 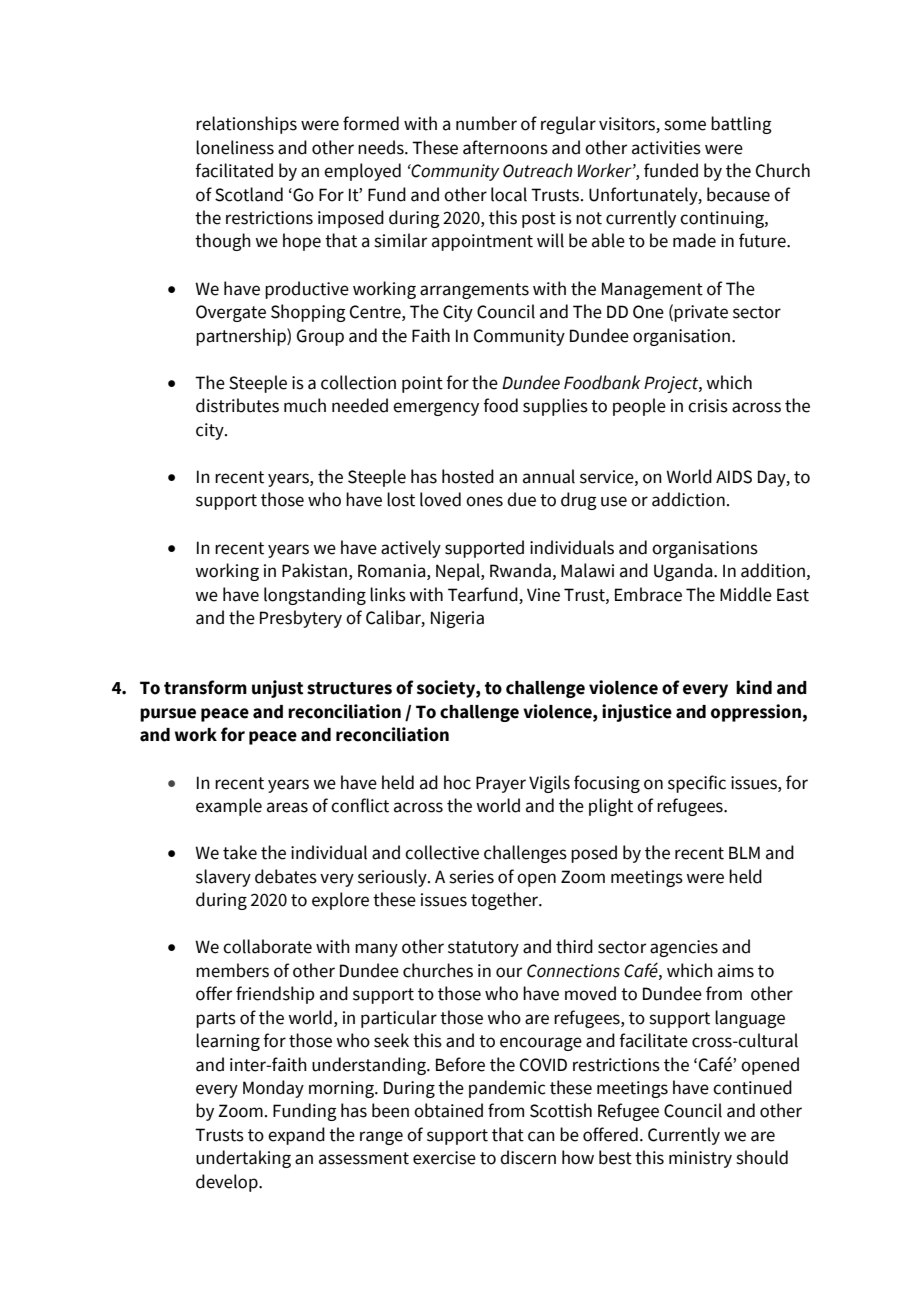 What do you see at coordinates (237, 405) in the screenshot?
I see `distributes` at bounding box center [237, 405].
